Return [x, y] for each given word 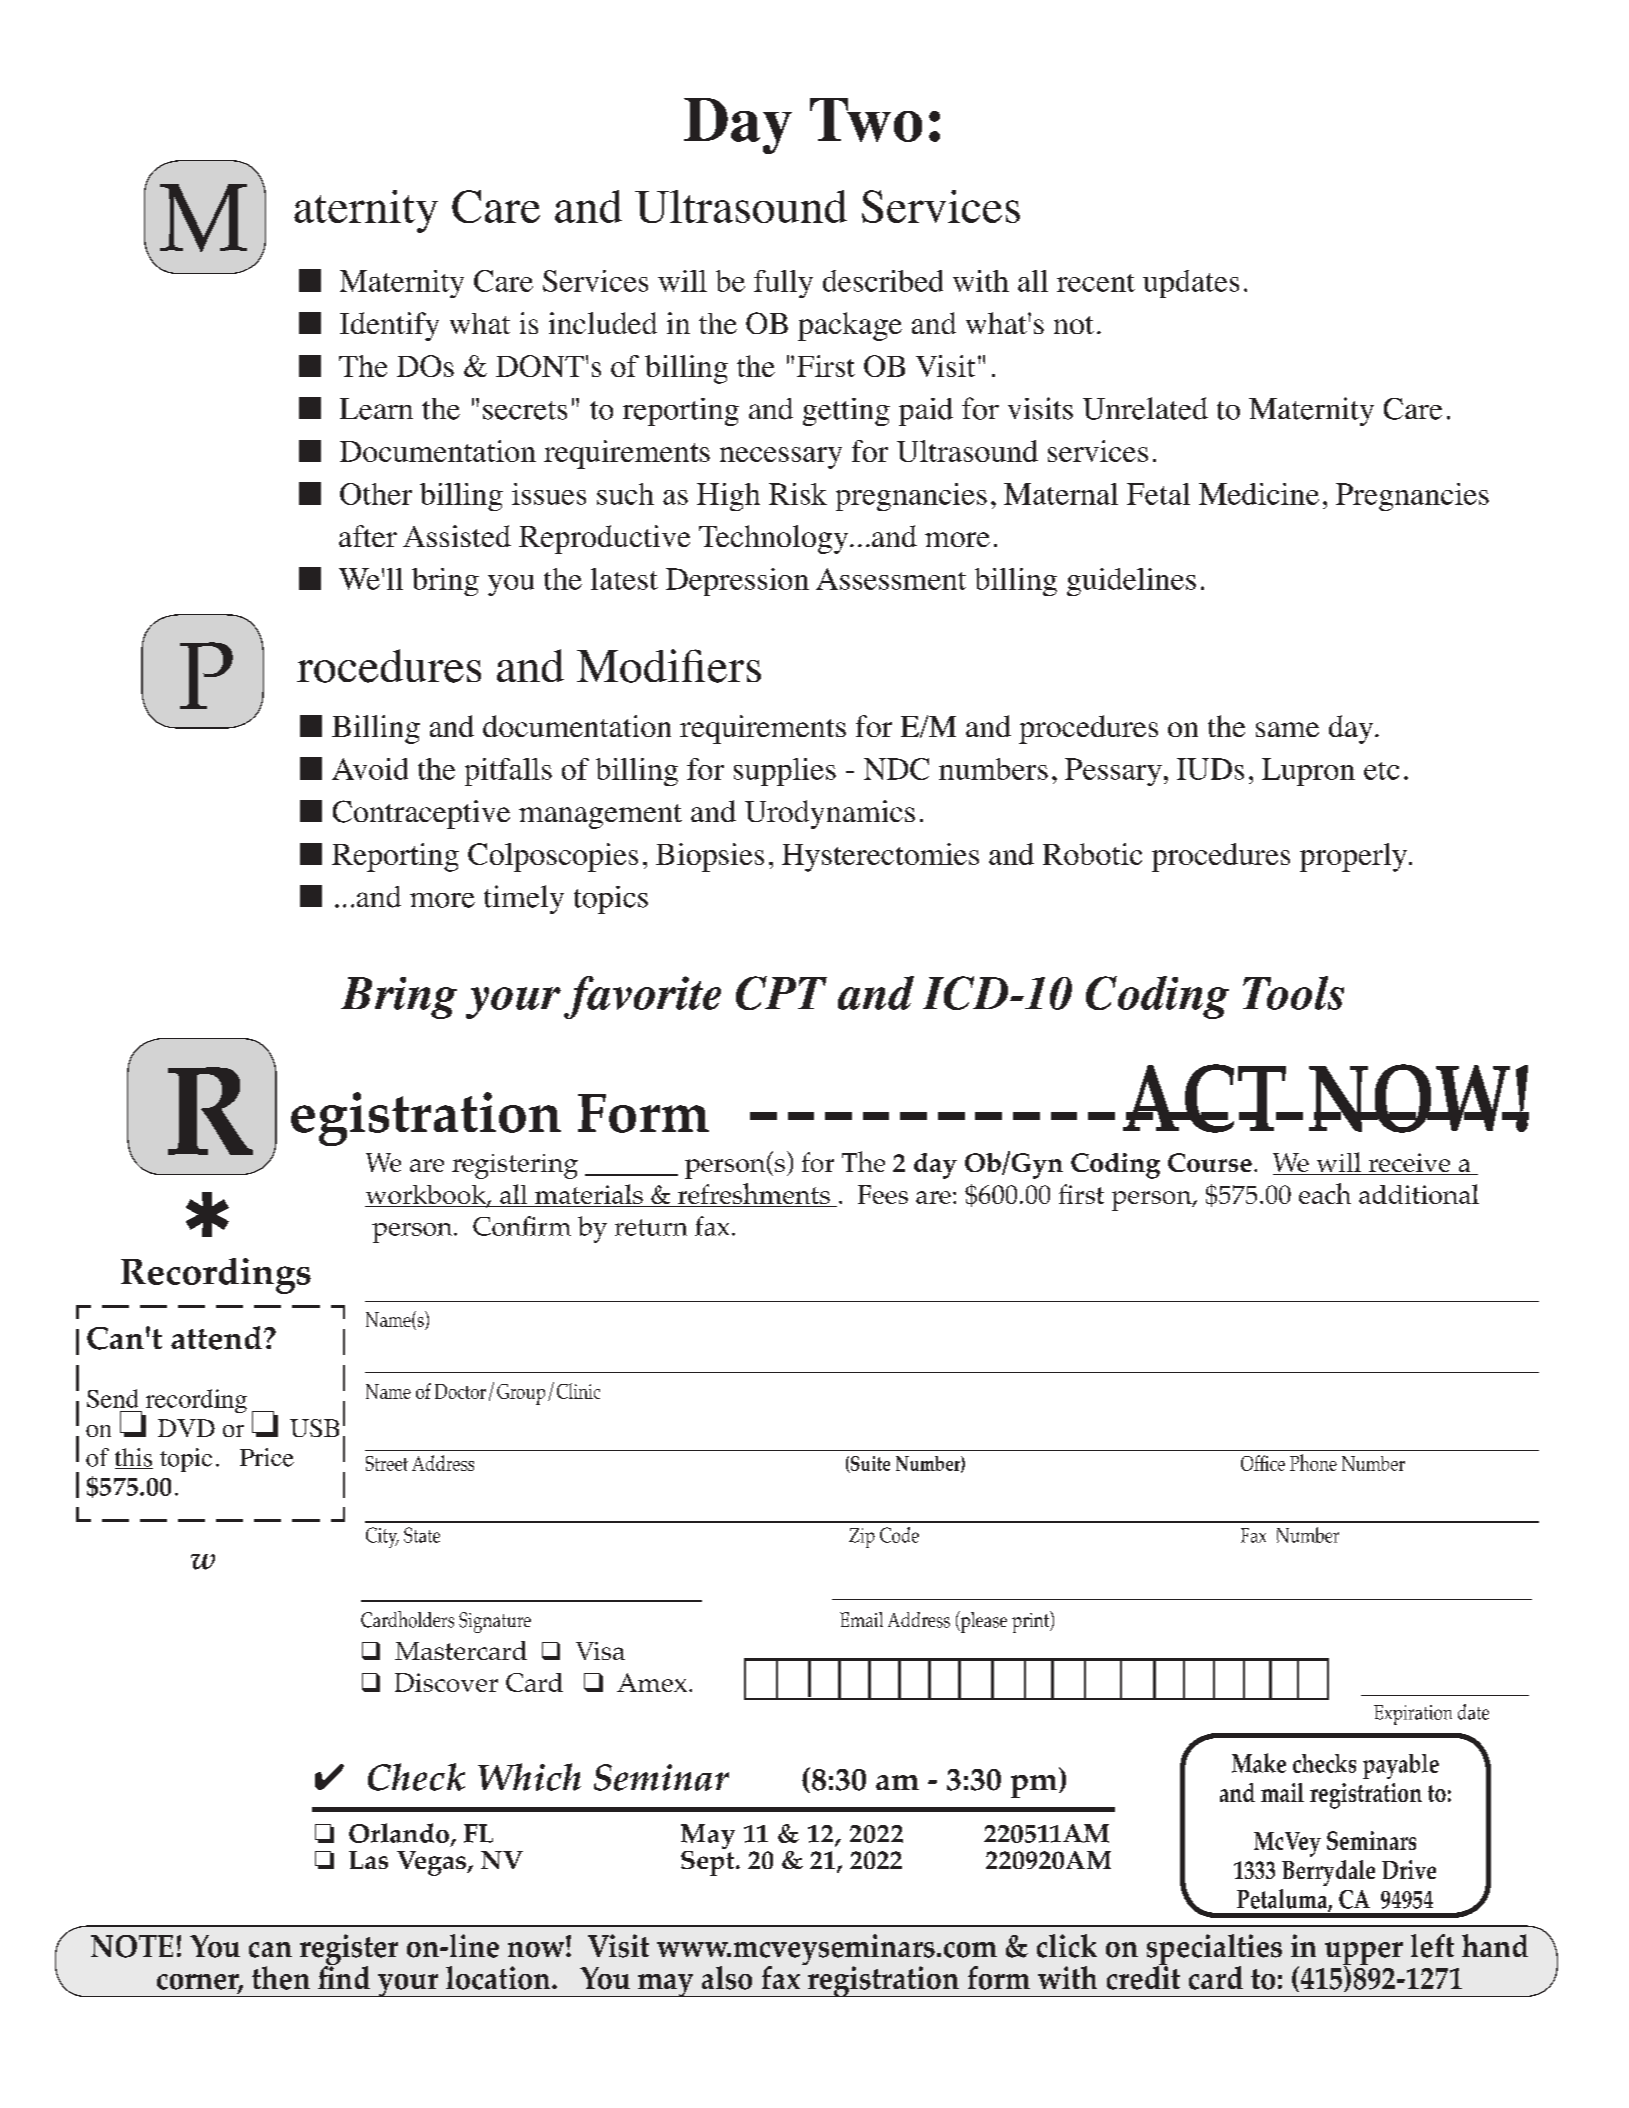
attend [216, 1338]
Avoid [370, 769]
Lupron [1308, 772]
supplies [785, 772]
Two [866, 120]
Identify [389, 326]
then [281, 1978]
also [727, 1978]
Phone [1313, 1462]
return [651, 1227]
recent [1096, 283]
